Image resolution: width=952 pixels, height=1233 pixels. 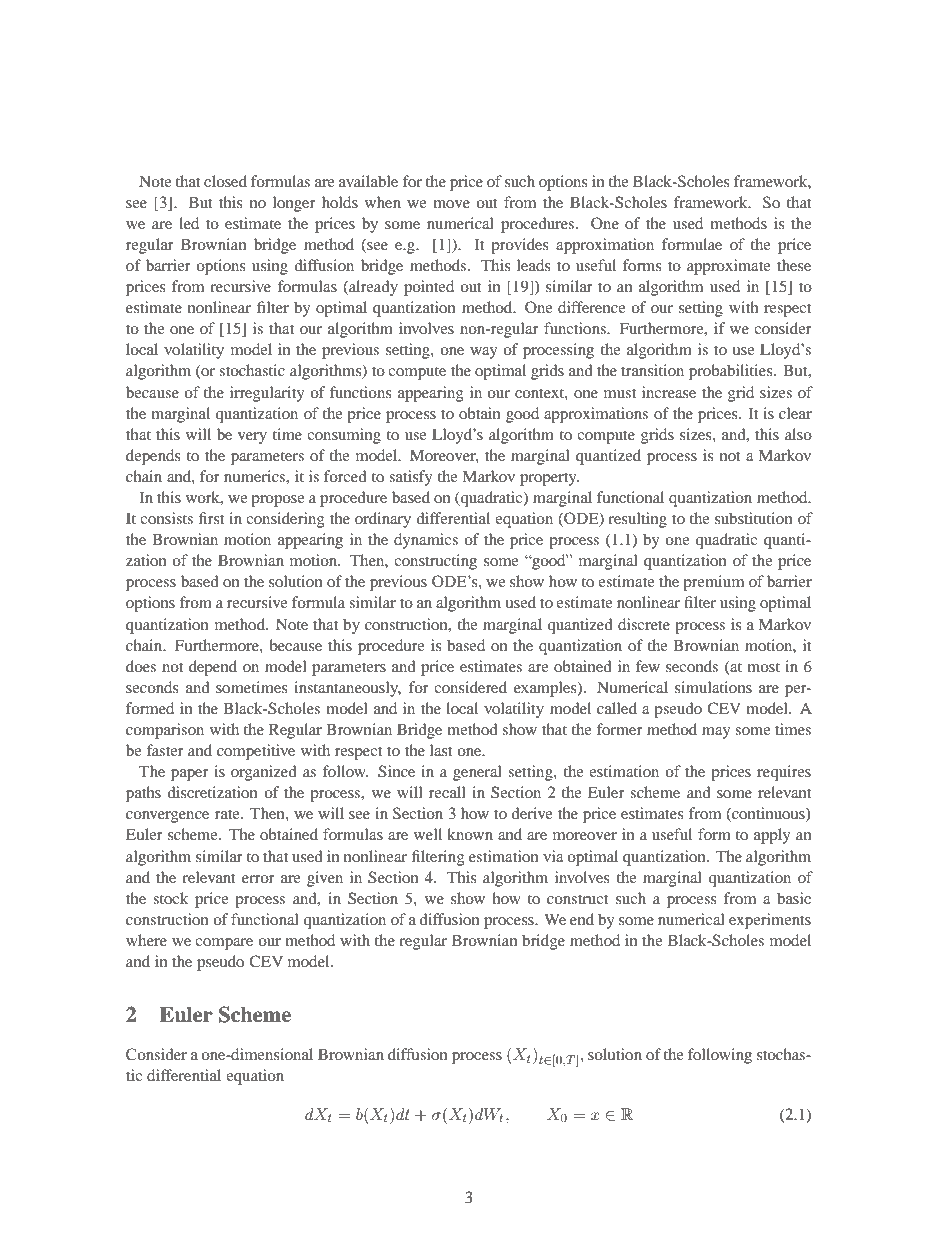 What do you see at coordinates (770, 921) in the document?
I see `experiments` at bounding box center [770, 921].
